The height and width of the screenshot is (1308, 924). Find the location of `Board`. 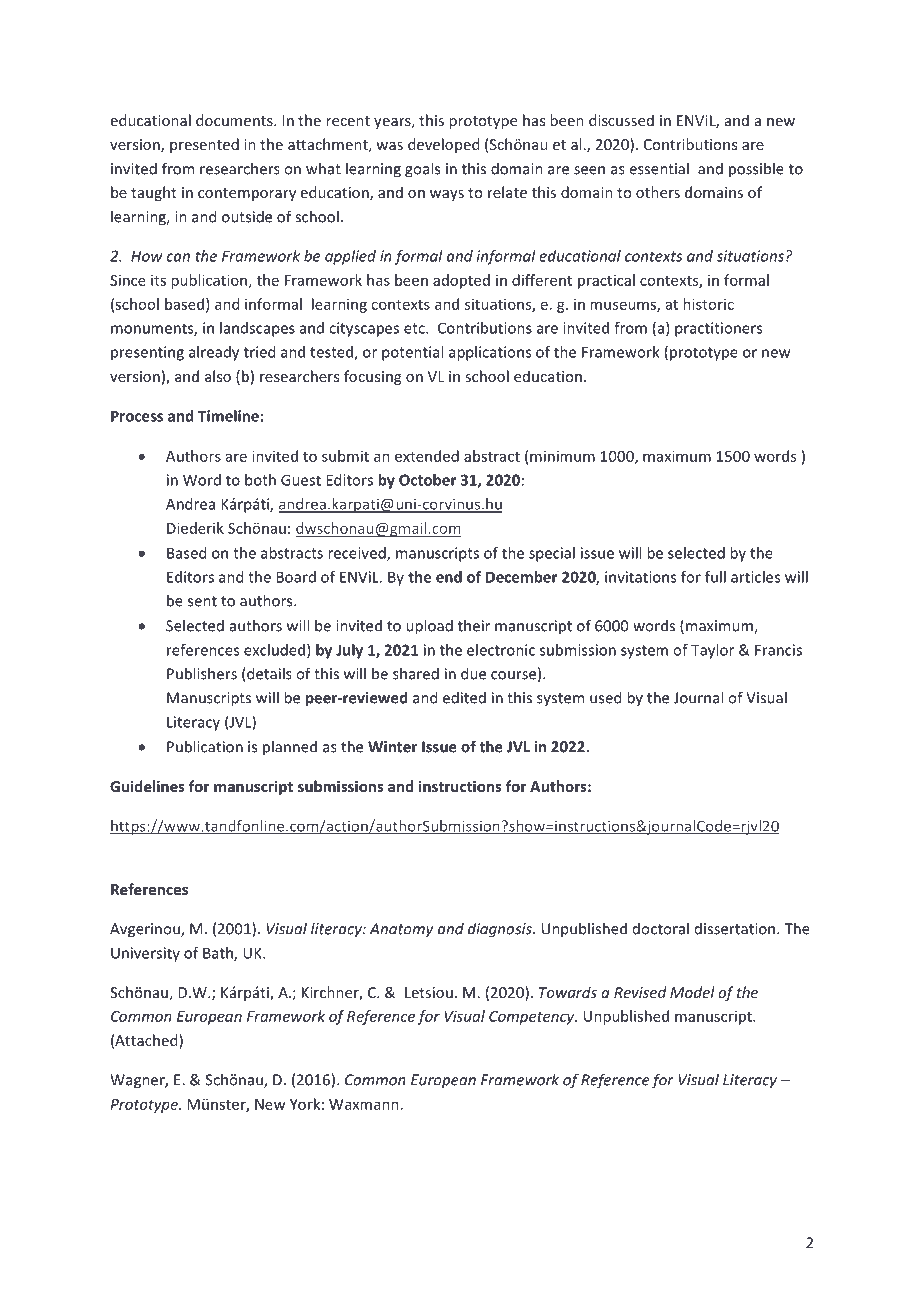

Board is located at coordinates (296, 577).
